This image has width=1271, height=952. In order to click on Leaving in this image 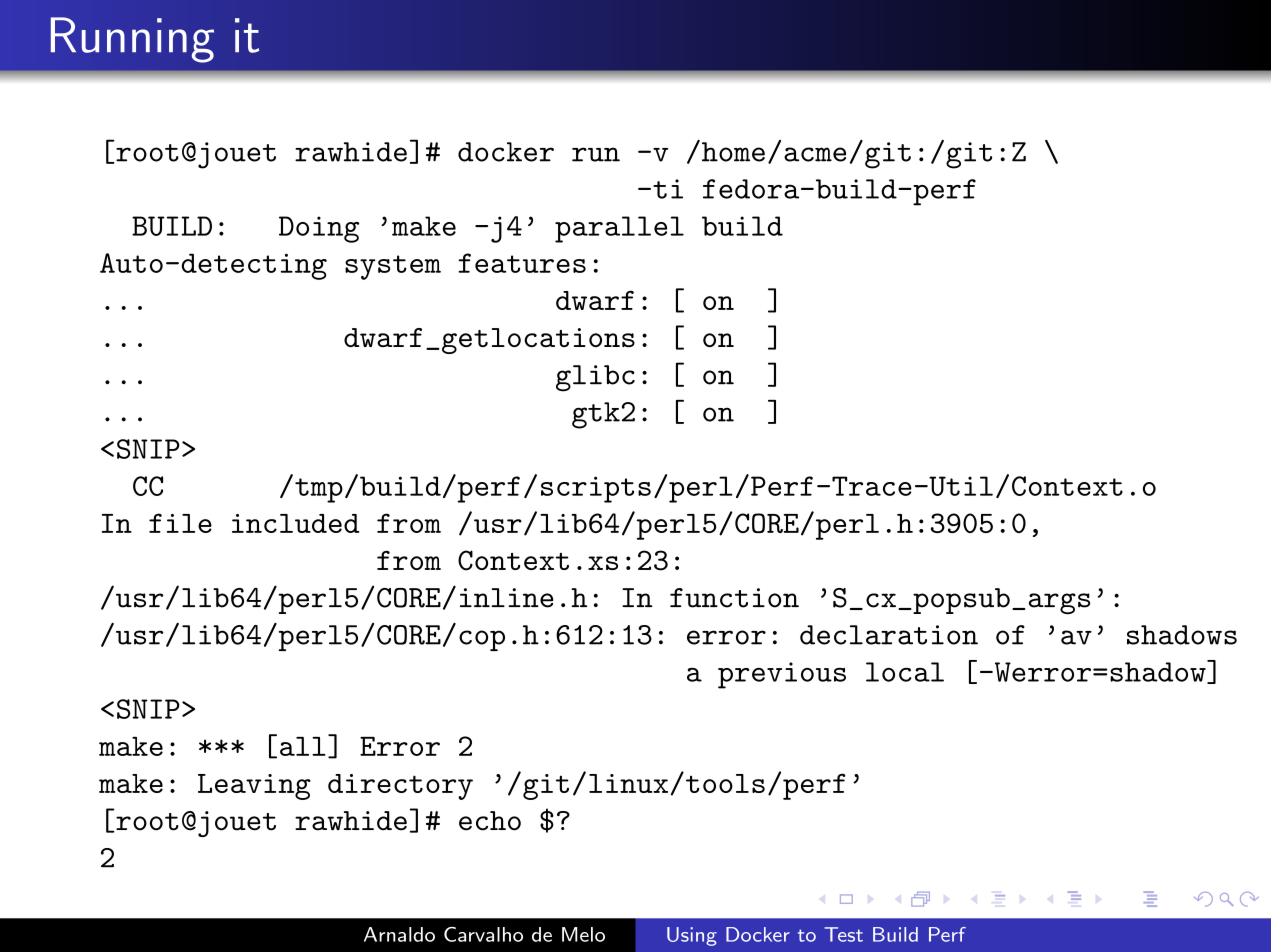, I will do `click(254, 787)`.
